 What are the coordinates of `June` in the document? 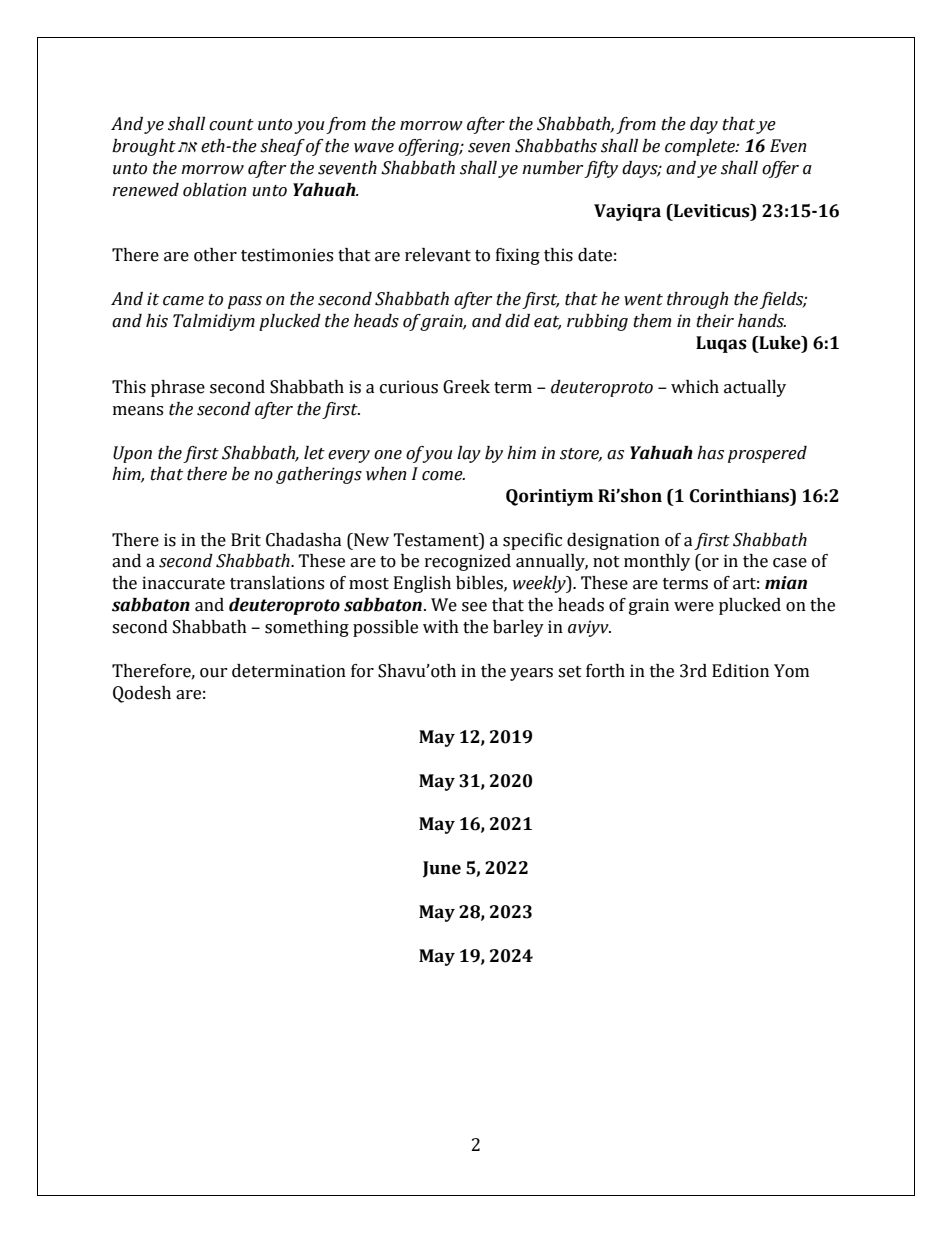 It's located at (442, 869).
